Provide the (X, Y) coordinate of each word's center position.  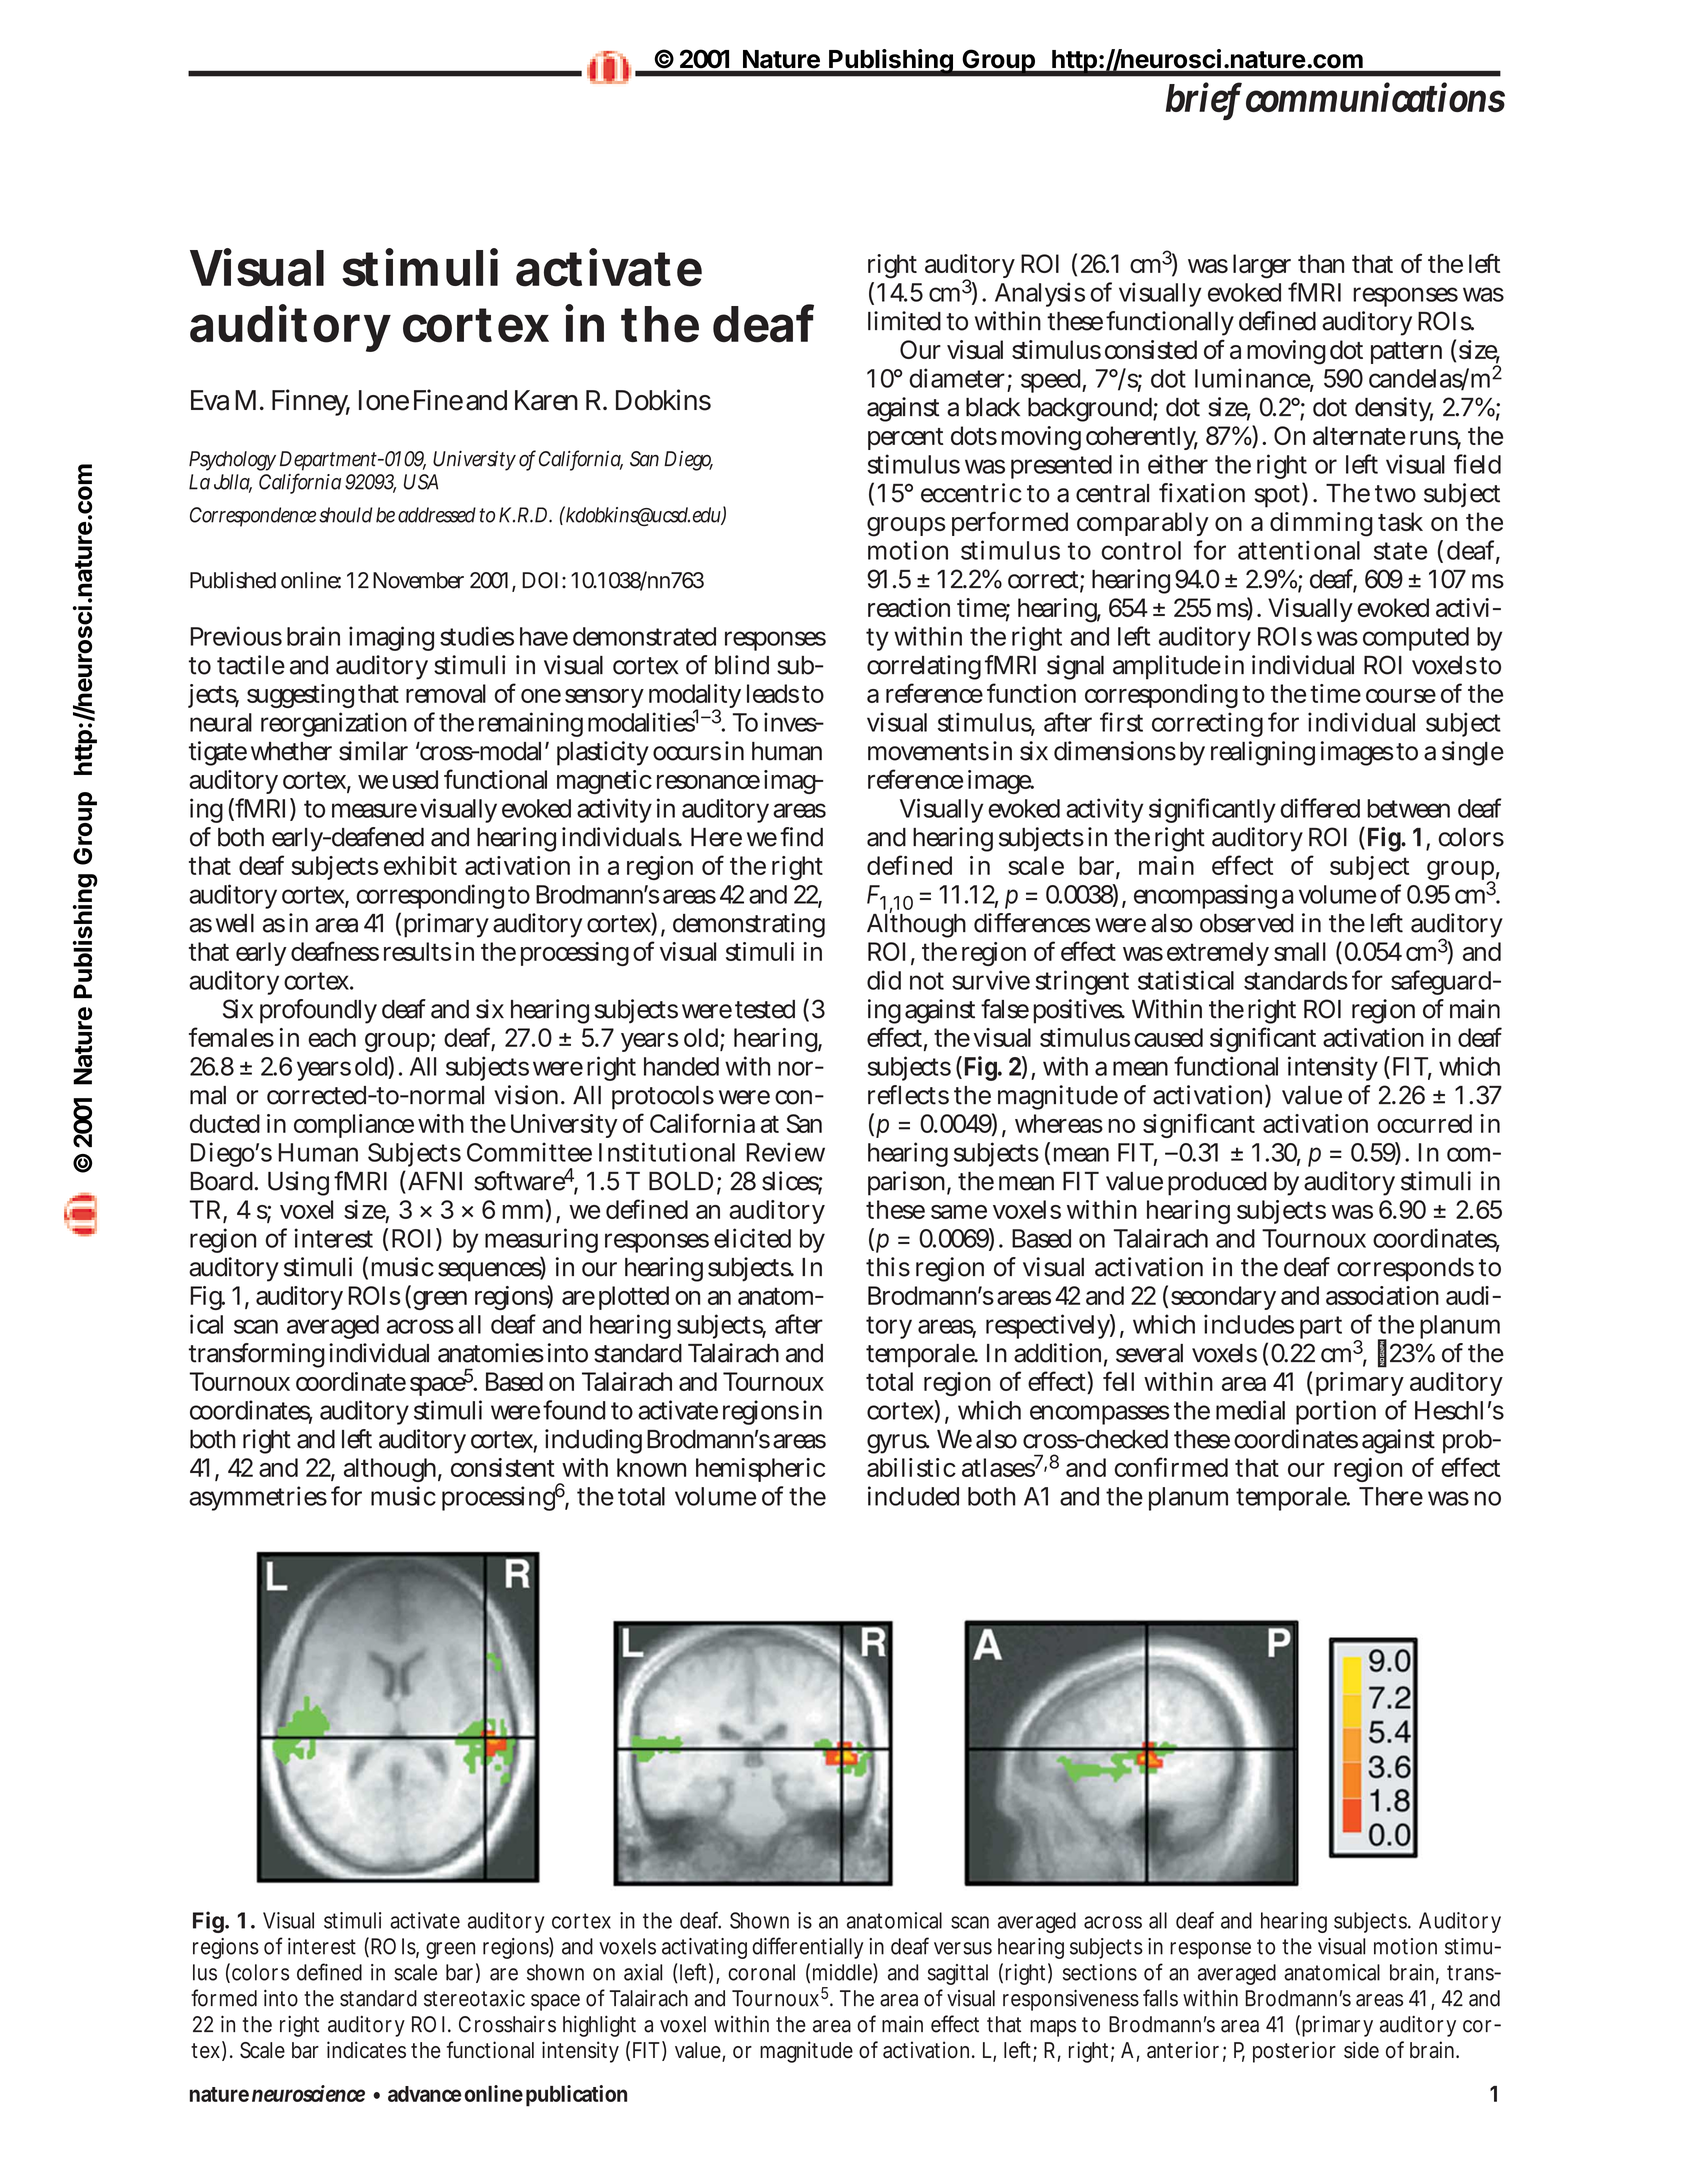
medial (1250, 1410)
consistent (503, 1467)
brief (1204, 98)
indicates (366, 2050)
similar (373, 751)
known (651, 1467)
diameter (957, 378)
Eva (210, 400)
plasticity (602, 753)
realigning (1263, 753)
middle (843, 1973)
